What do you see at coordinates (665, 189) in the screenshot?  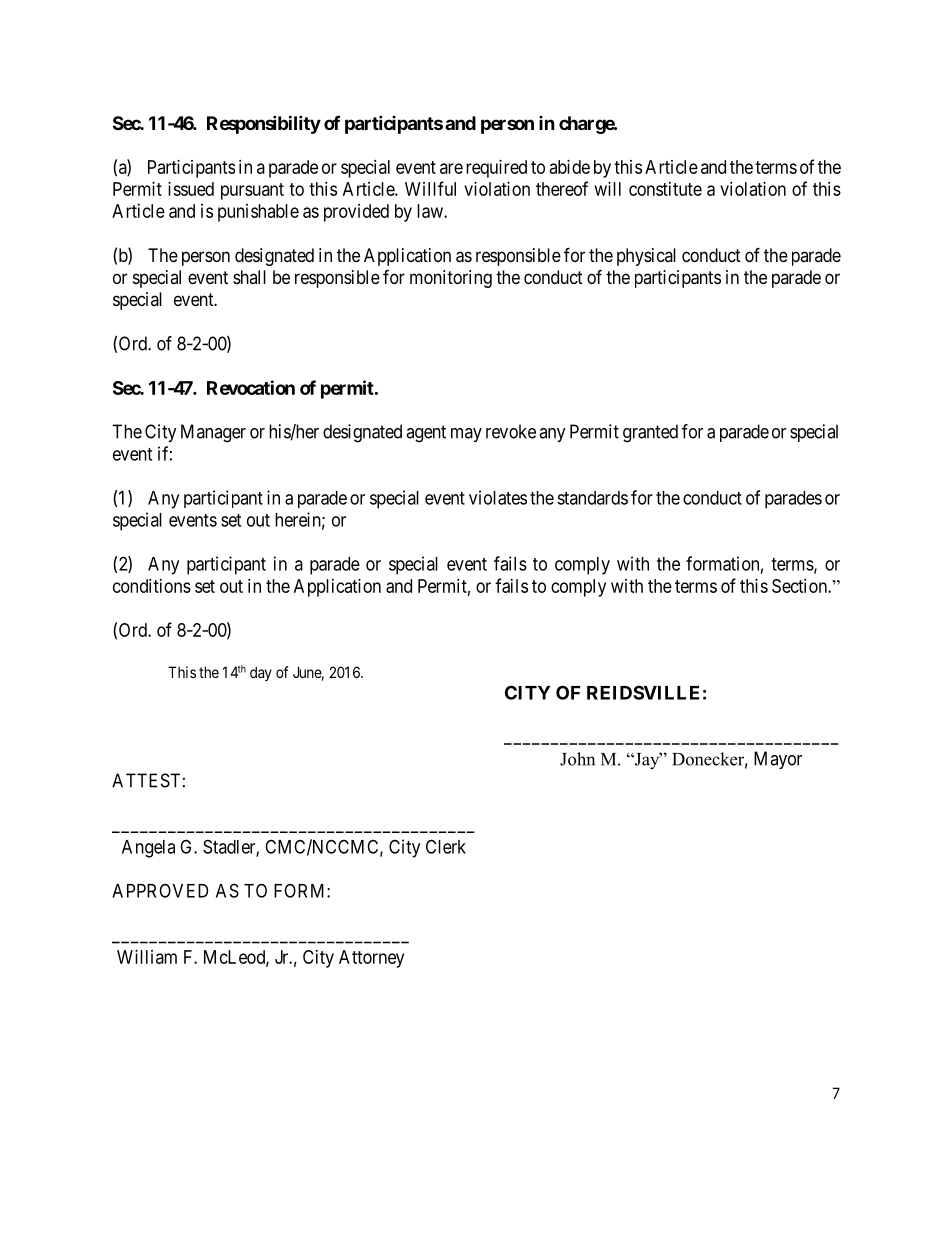 I see `constitute` at bounding box center [665, 189].
